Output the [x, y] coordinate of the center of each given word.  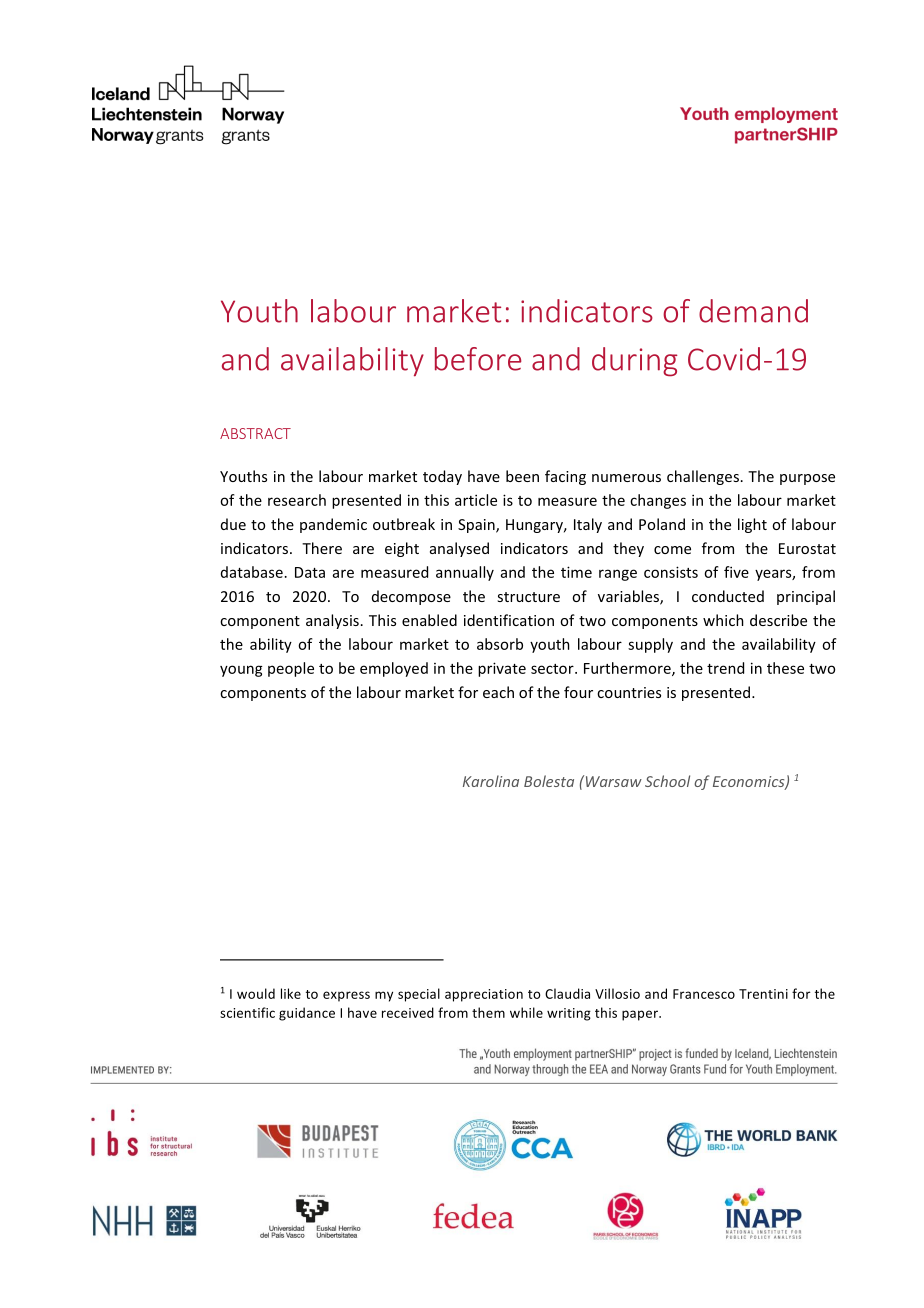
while [526, 1012]
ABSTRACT [255, 433]
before [478, 359]
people [291, 669]
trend [725, 668]
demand [753, 311]
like [291, 993]
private [502, 669]
